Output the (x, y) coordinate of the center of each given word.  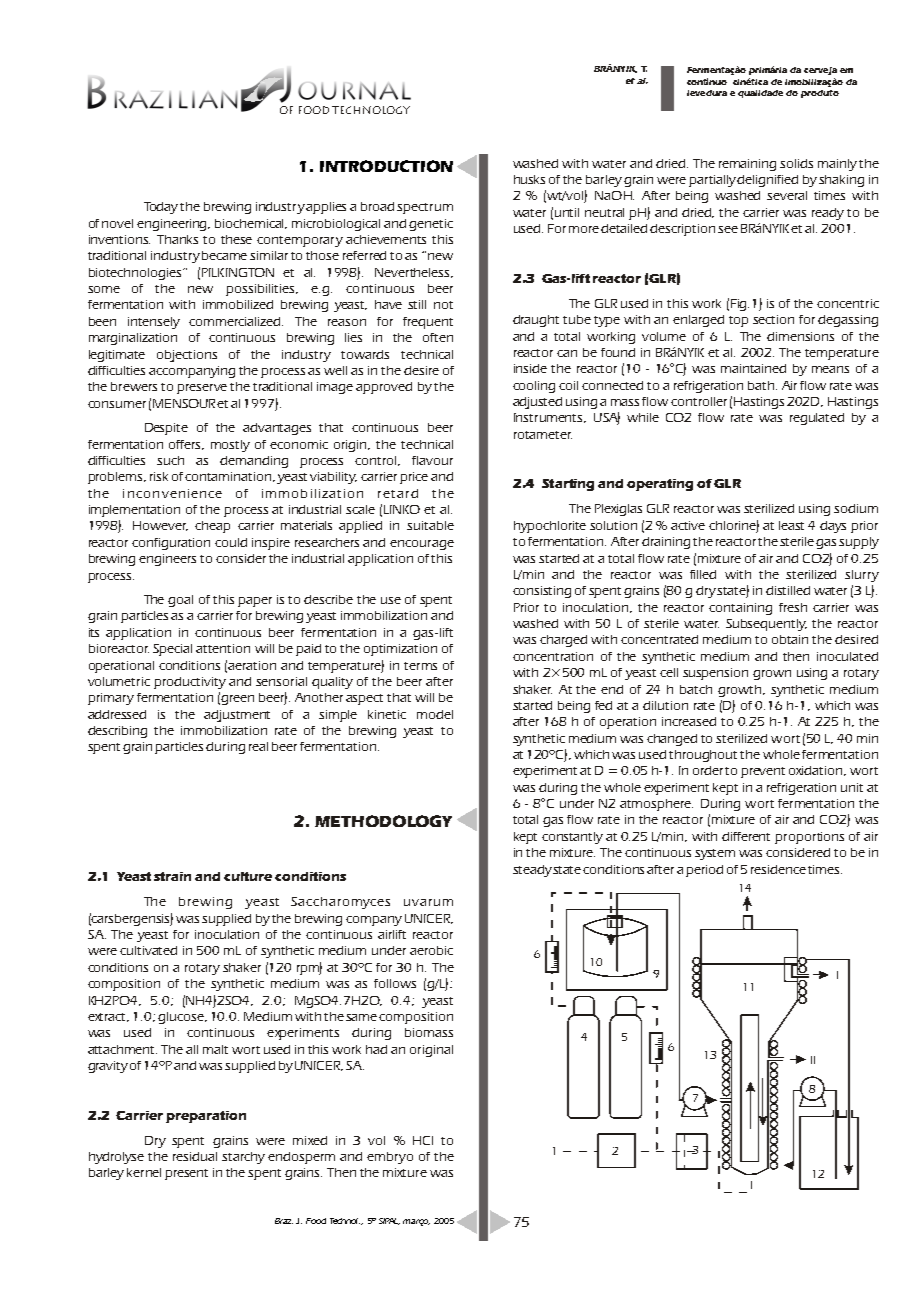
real (258, 746)
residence (778, 869)
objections (187, 356)
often (438, 337)
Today (162, 208)
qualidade (760, 94)
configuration (171, 544)
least (791, 525)
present (186, 1174)
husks (529, 179)
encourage (422, 545)
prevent (763, 772)
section (773, 319)
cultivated (148, 950)
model (435, 714)
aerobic (431, 950)
